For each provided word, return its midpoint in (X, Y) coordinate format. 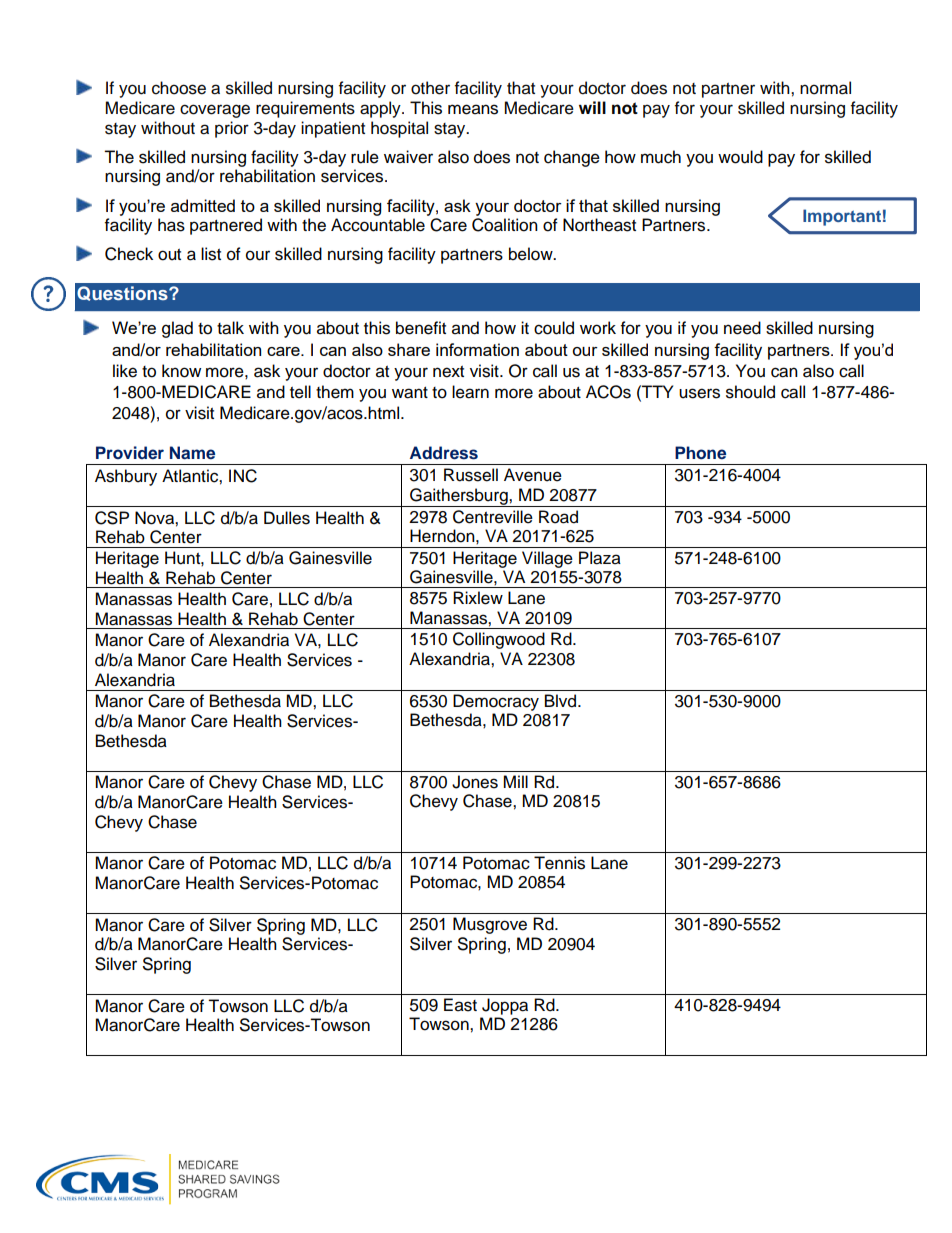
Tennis (559, 863)
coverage (215, 111)
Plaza (600, 558)
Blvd (562, 701)
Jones (475, 782)
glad (177, 329)
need (742, 328)
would (740, 157)
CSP (112, 518)
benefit (421, 328)
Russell (471, 475)
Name (192, 453)
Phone (700, 453)
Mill (515, 781)
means (473, 109)
